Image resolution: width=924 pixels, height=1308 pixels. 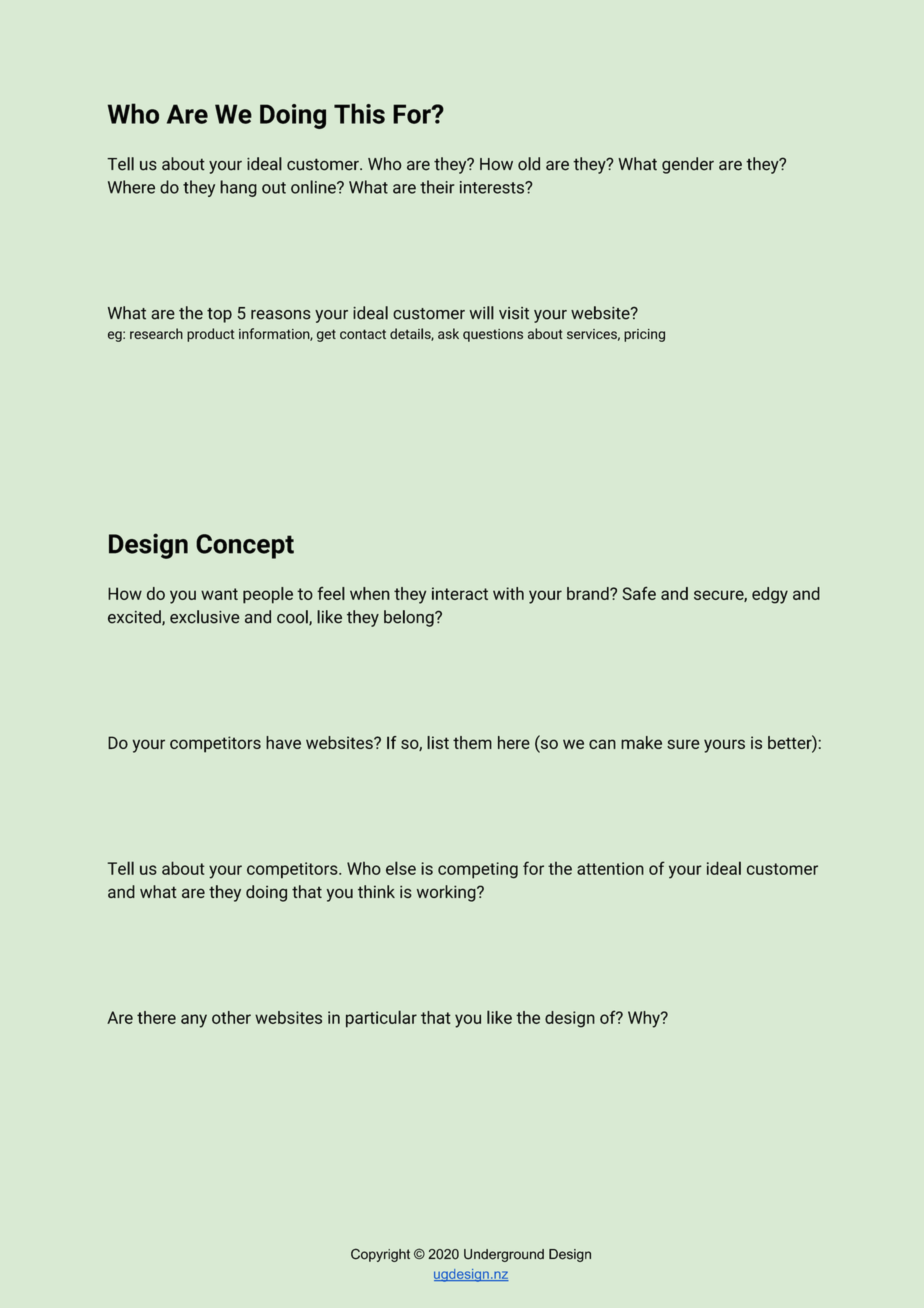 I want to click on their, so click(x=437, y=187).
